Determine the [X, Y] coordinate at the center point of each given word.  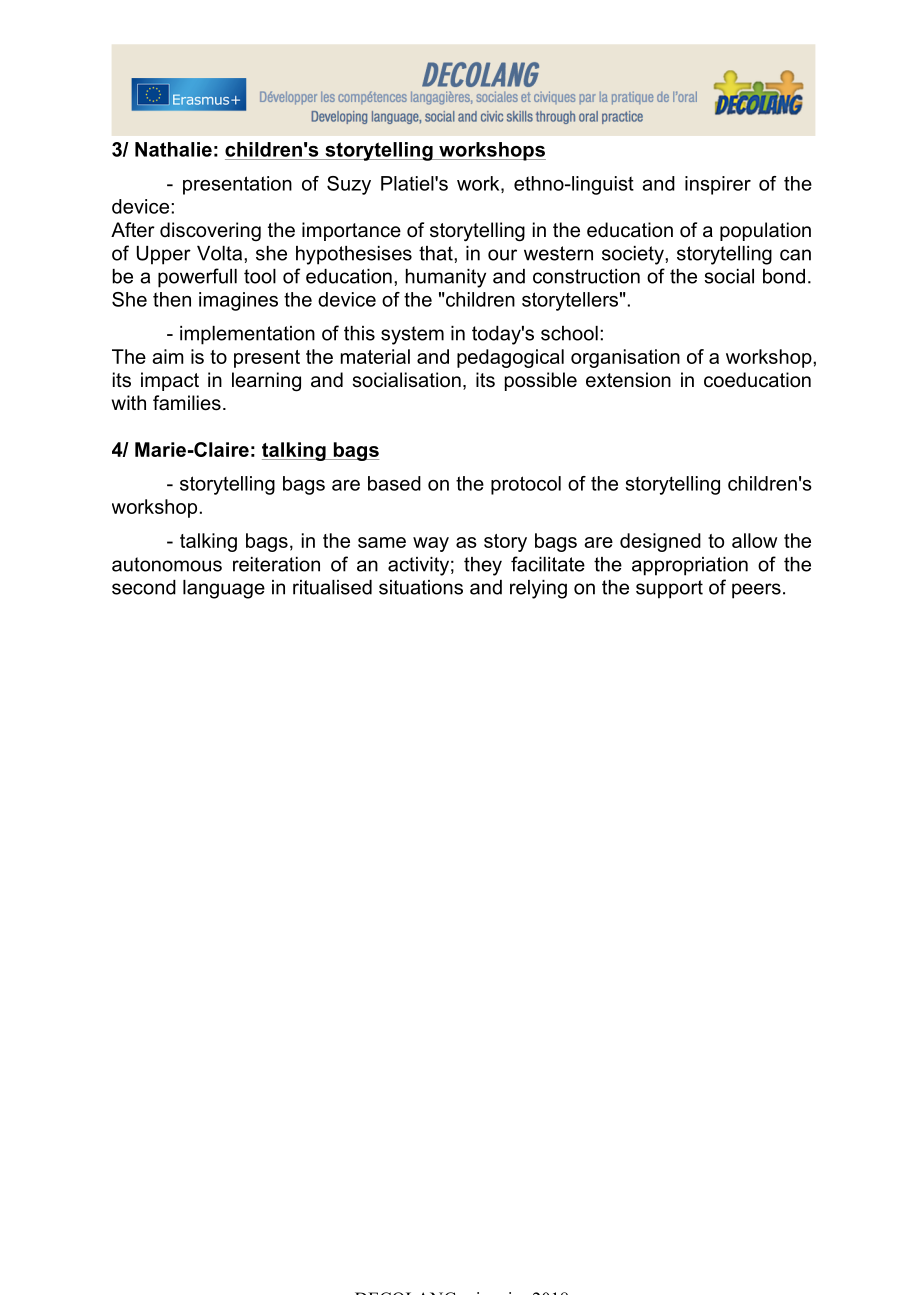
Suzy [349, 185]
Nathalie [173, 149]
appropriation [690, 566]
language [224, 589]
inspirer [718, 185]
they [483, 566]
